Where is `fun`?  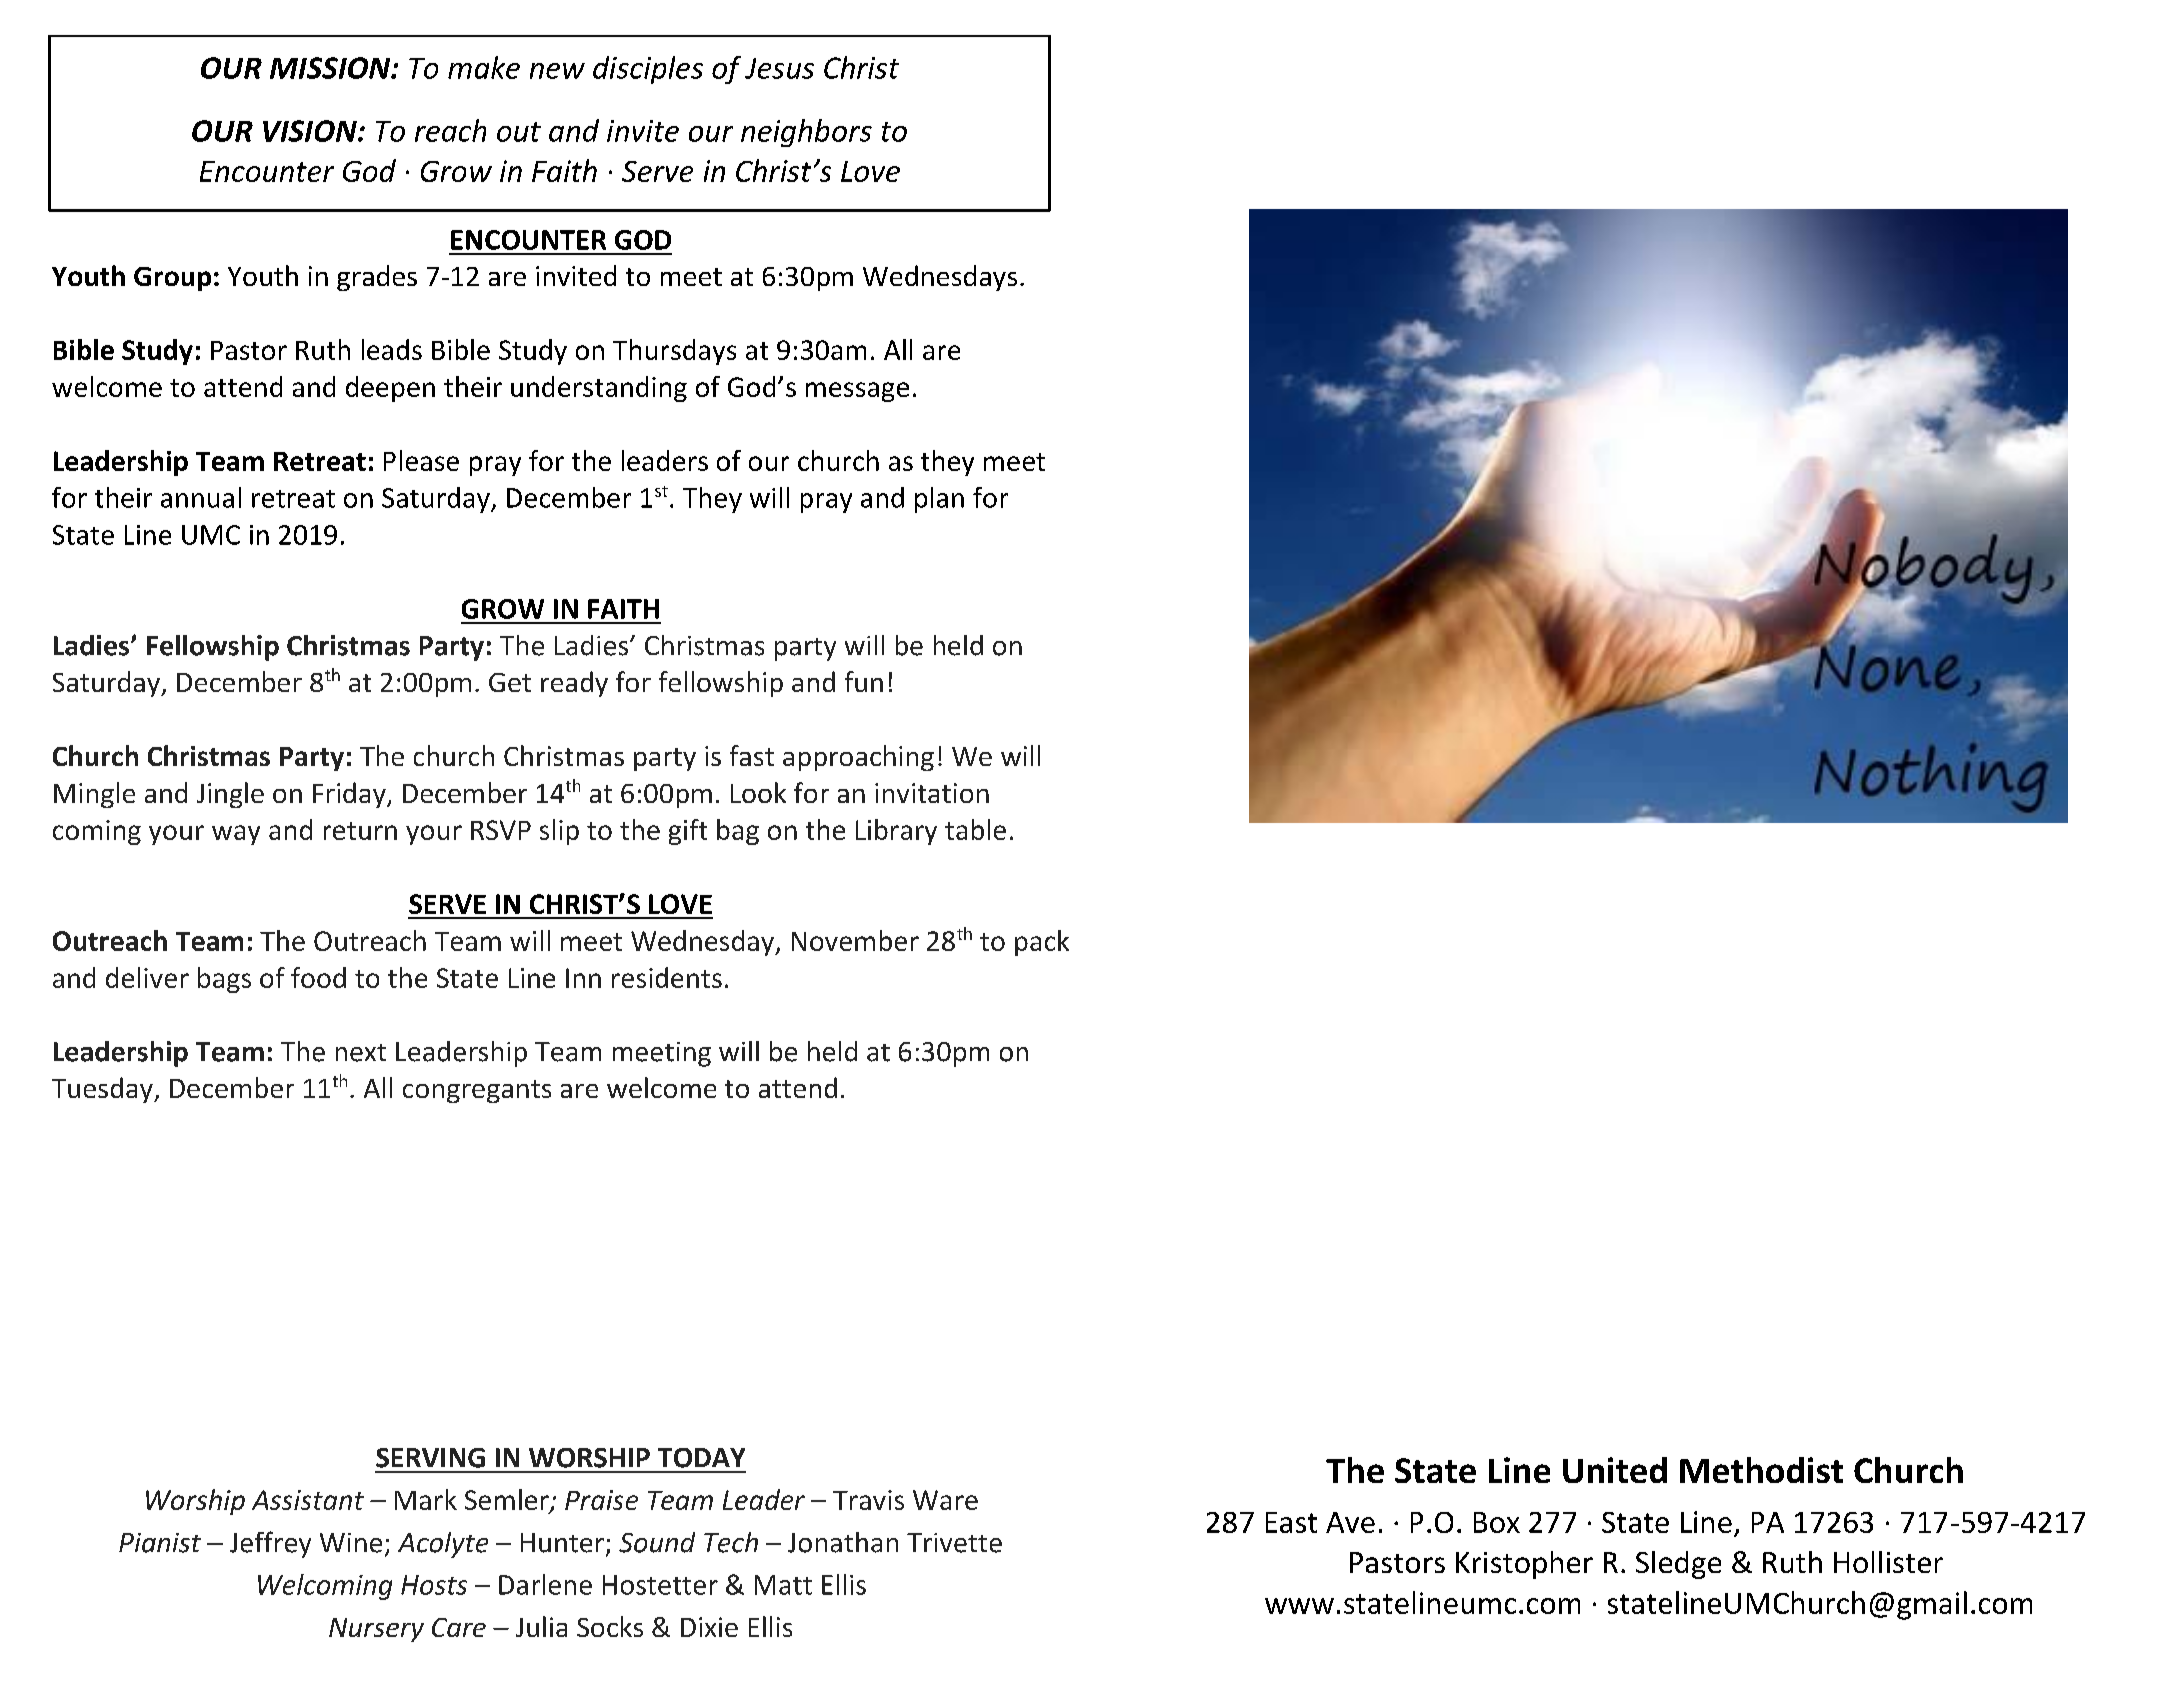
fun is located at coordinates (864, 681).
